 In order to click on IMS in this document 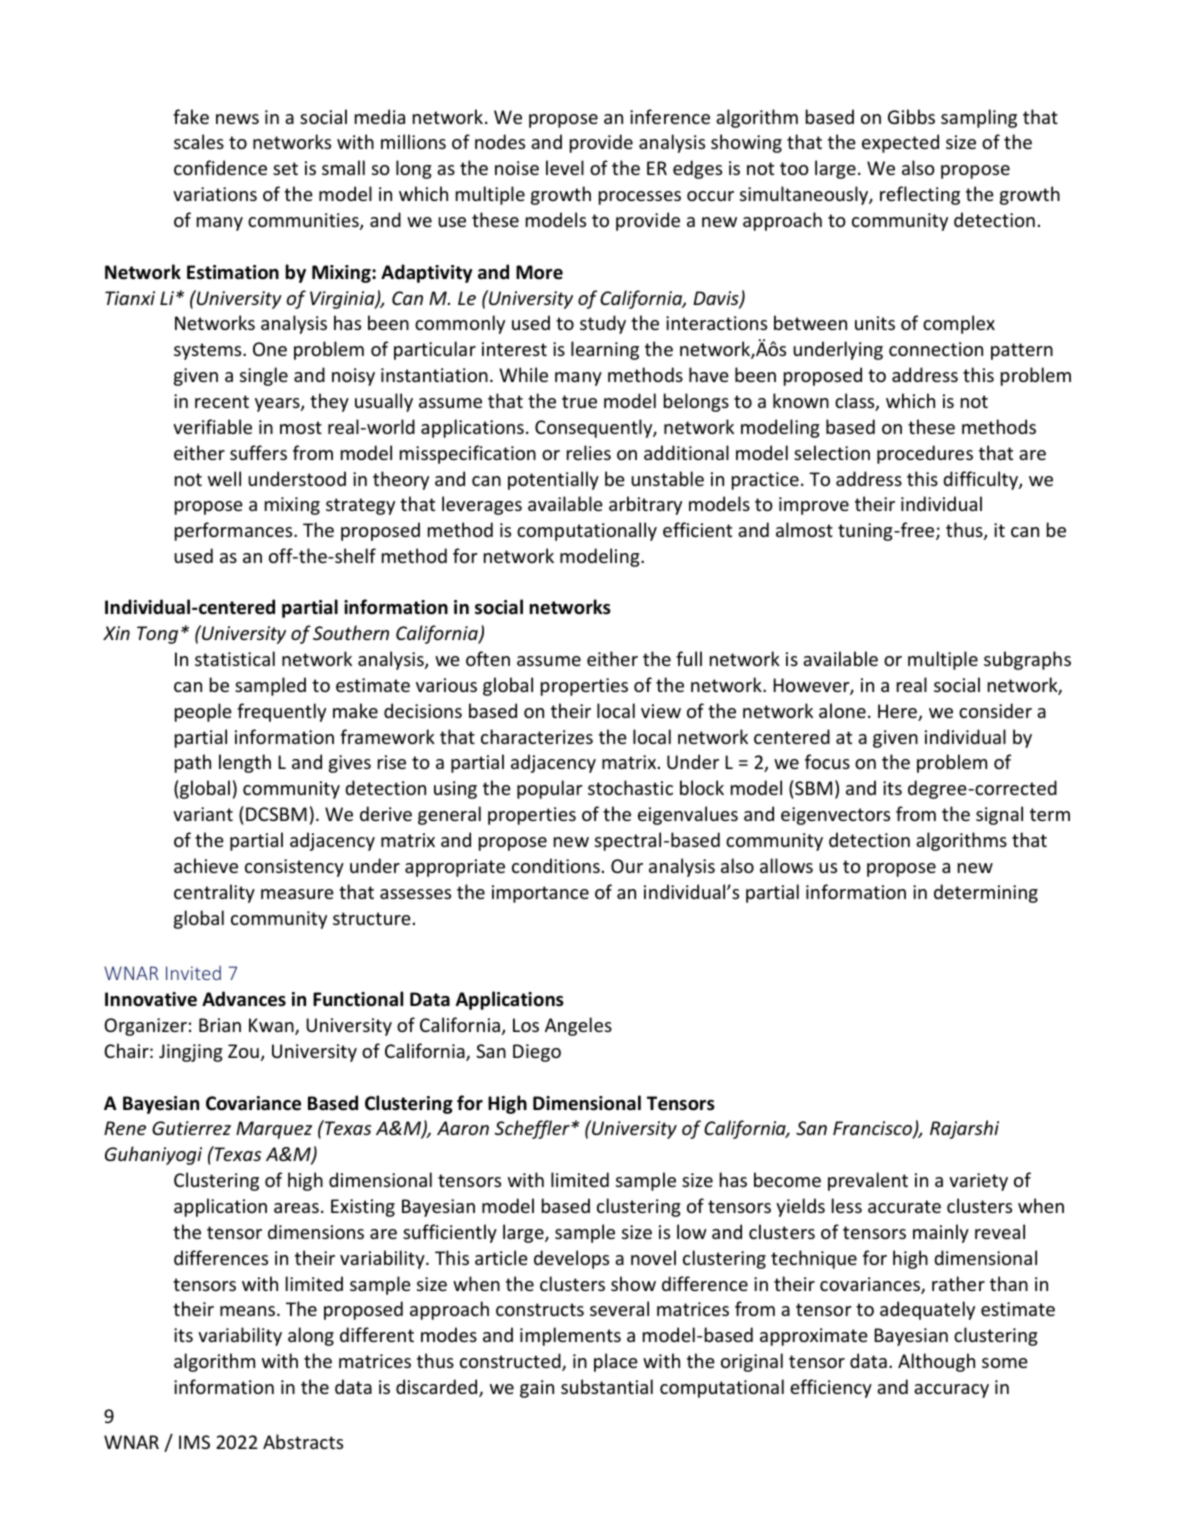, I will do `click(194, 1442)`.
